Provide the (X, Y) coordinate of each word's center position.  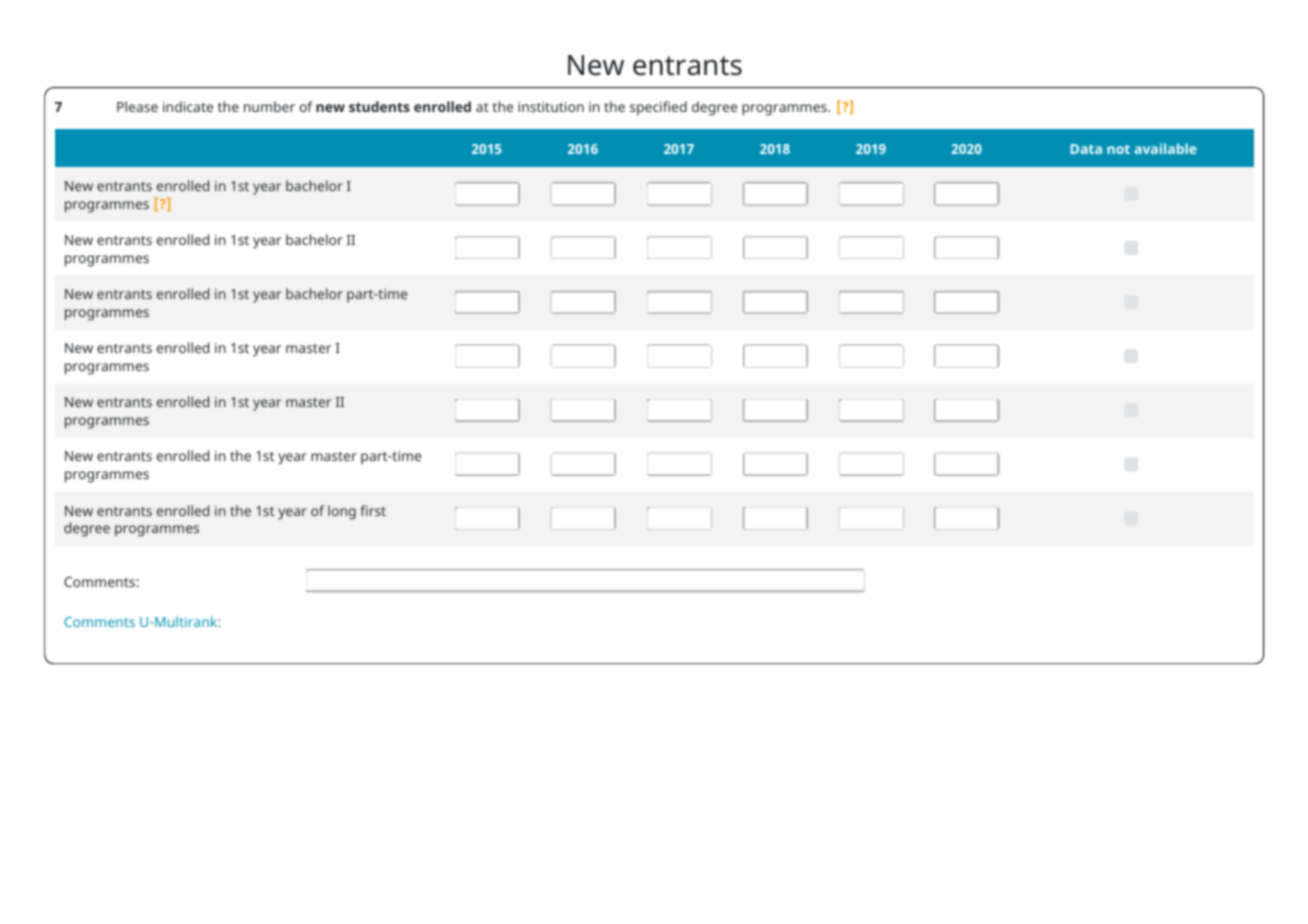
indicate (188, 106)
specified (658, 108)
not (1118, 149)
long (342, 512)
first (373, 510)
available (1165, 148)
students (379, 106)
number (269, 106)
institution (551, 107)
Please (137, 106)
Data (1086, 149)
